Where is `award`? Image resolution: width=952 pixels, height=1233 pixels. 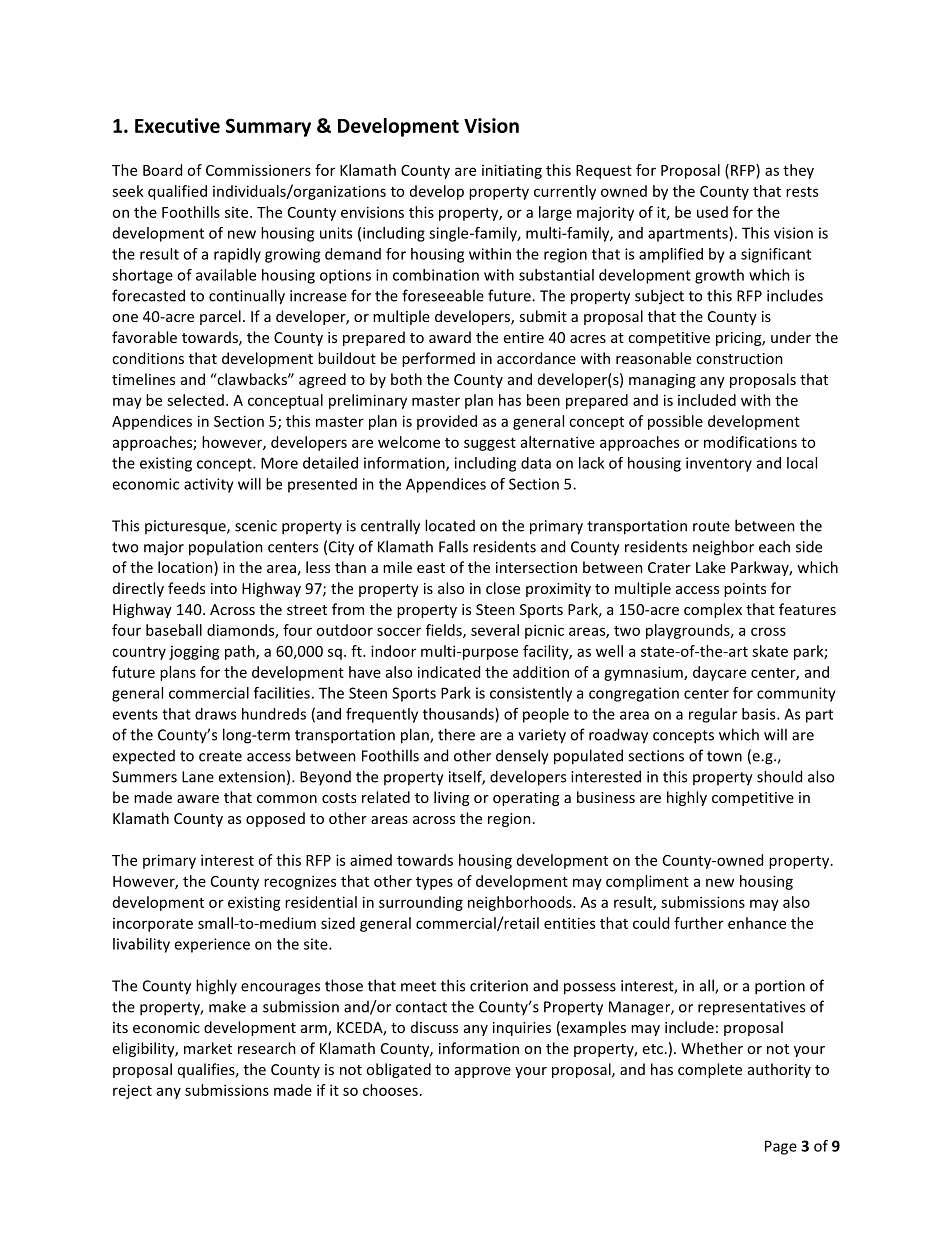
award is located at coordinates (450, 337).
